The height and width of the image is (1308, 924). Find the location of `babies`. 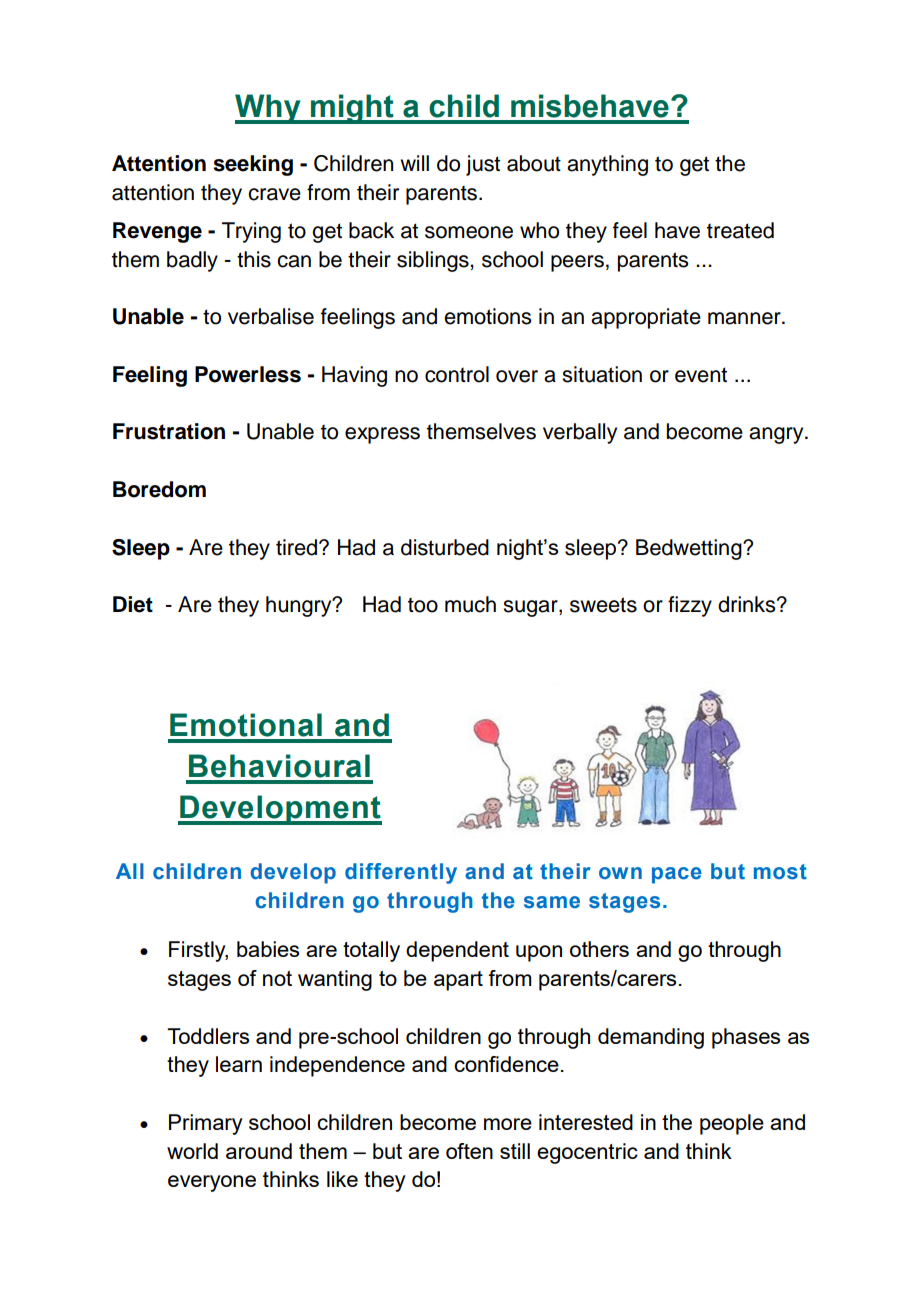

babies is located at coordinates (268, 949).
